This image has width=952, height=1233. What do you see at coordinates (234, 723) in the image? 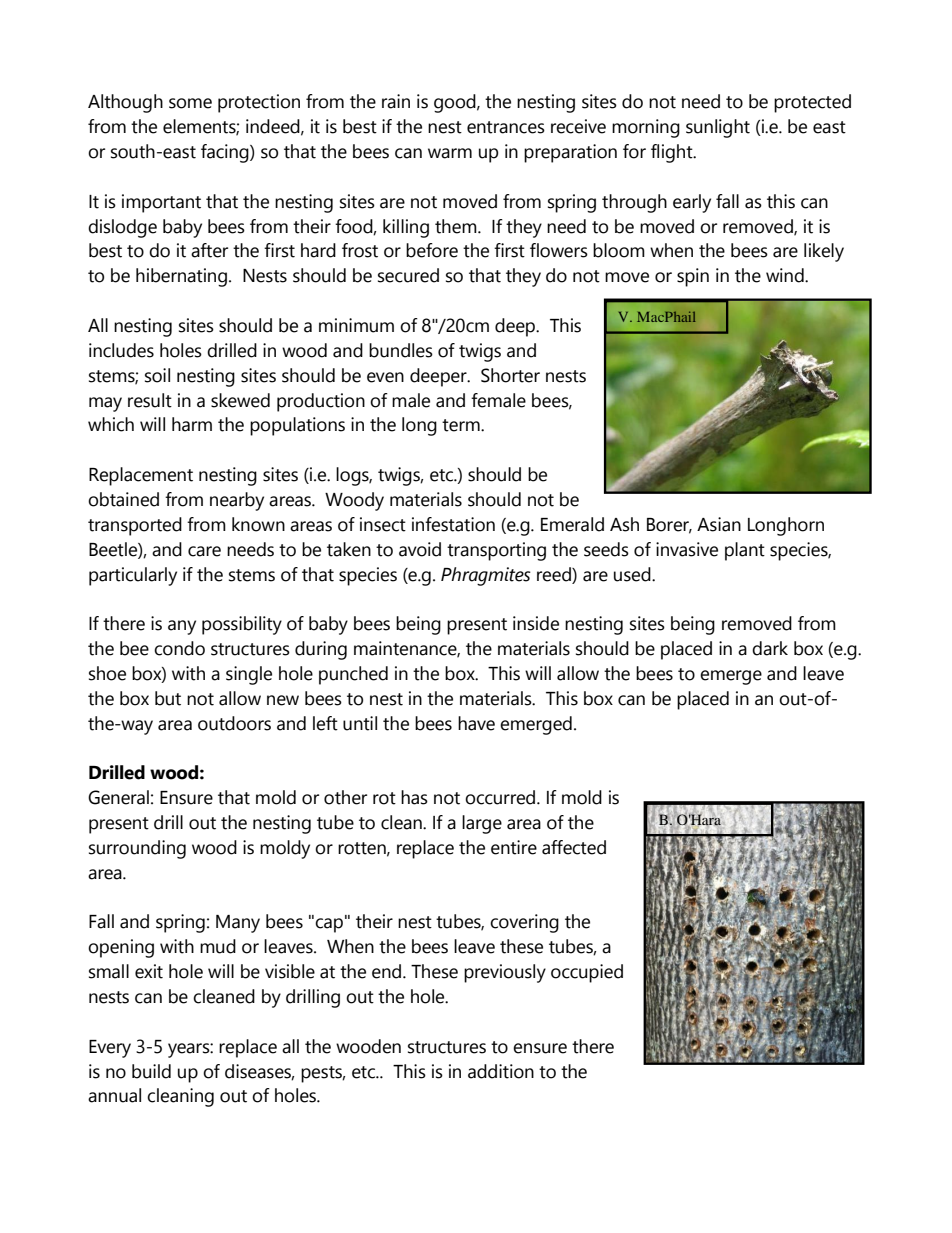
I see `outdoors` at bounding box center [234, 723].
